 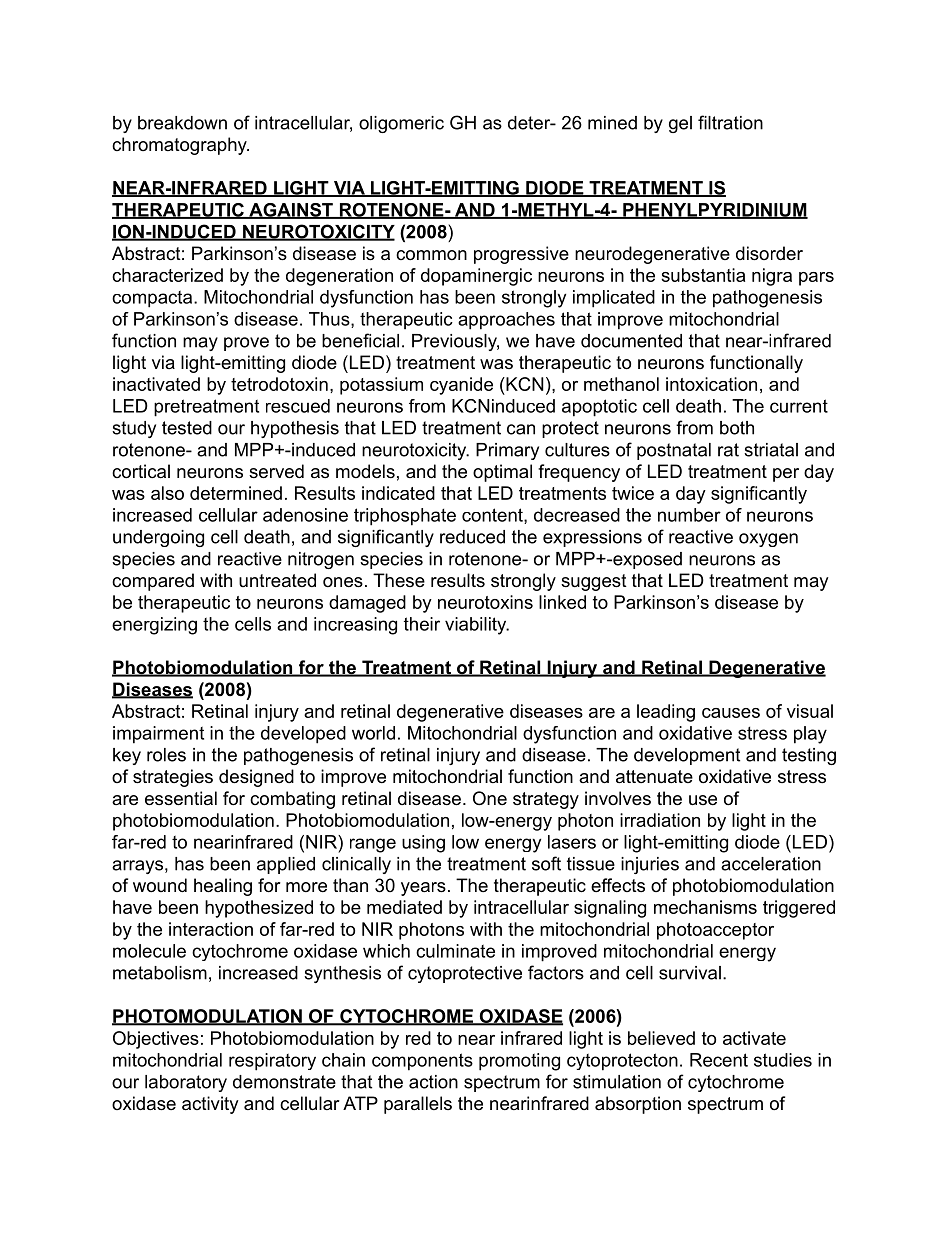 What do you see at coordinates (186, 1083) in the document?
I see `laboratory` at bounding box center [186, 1083].
